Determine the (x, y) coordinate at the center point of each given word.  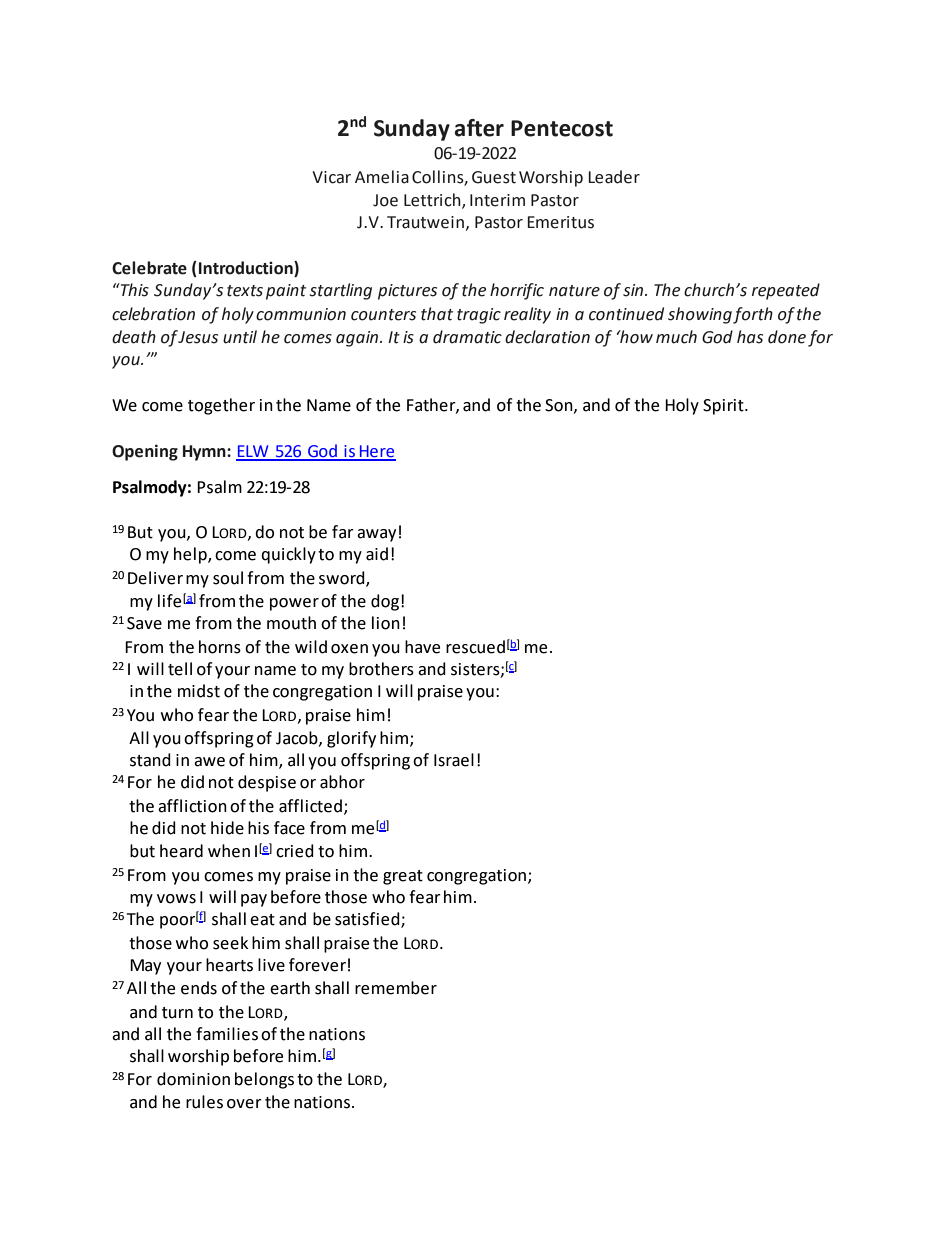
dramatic (467, 337)
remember (396, 988)
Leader (614, 177)
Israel (454, 760)
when (229, 851)
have (422, 647)
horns (220, 647)
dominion (193, 1079)
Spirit (724, 407)
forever (317, 965)
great (403, 877)
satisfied (368, 920)
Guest (494, 177)
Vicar (331, 177)
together (221, 406)
